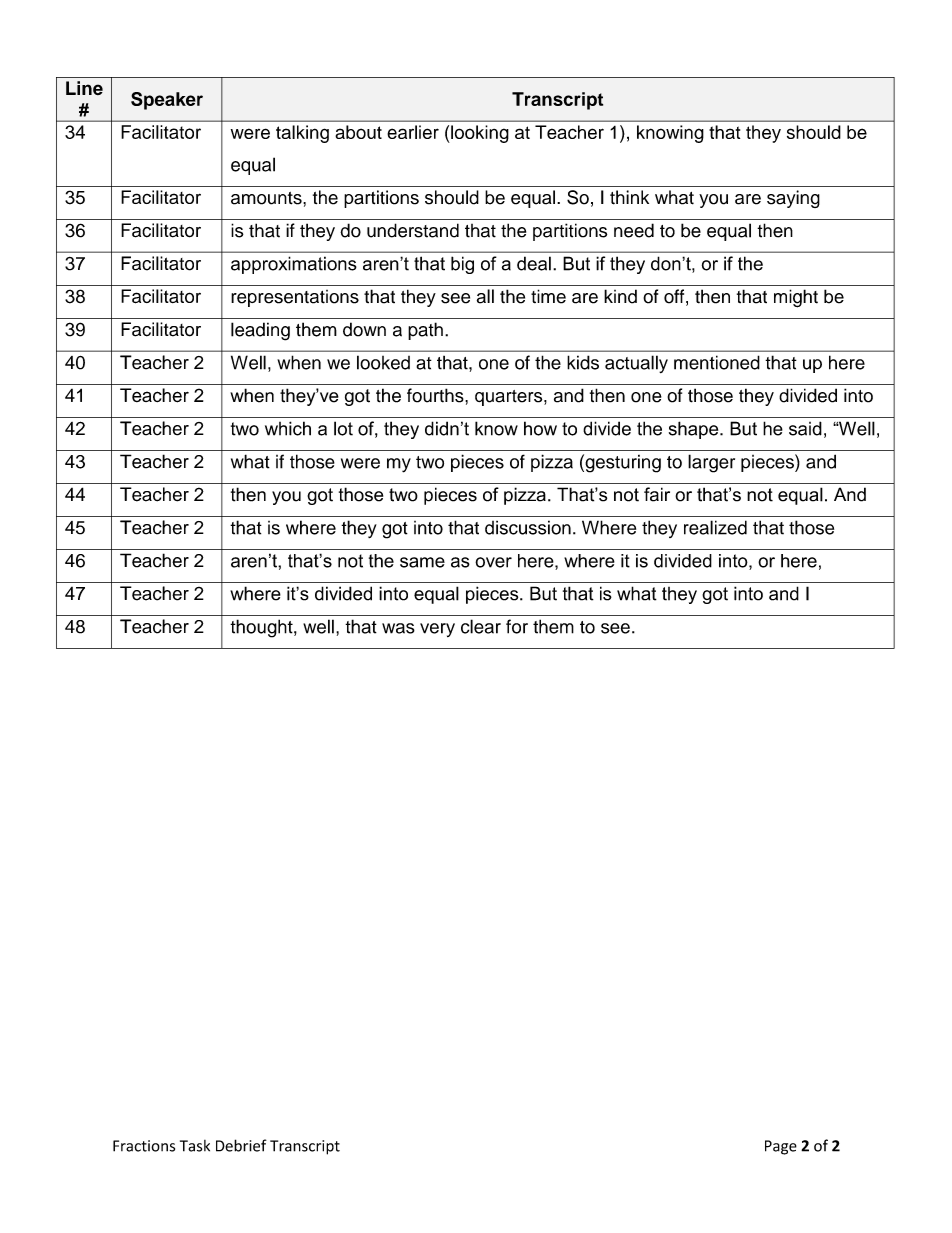  Describe the element at coordinates (262, 628) in the page. I see `thought` at that location.
